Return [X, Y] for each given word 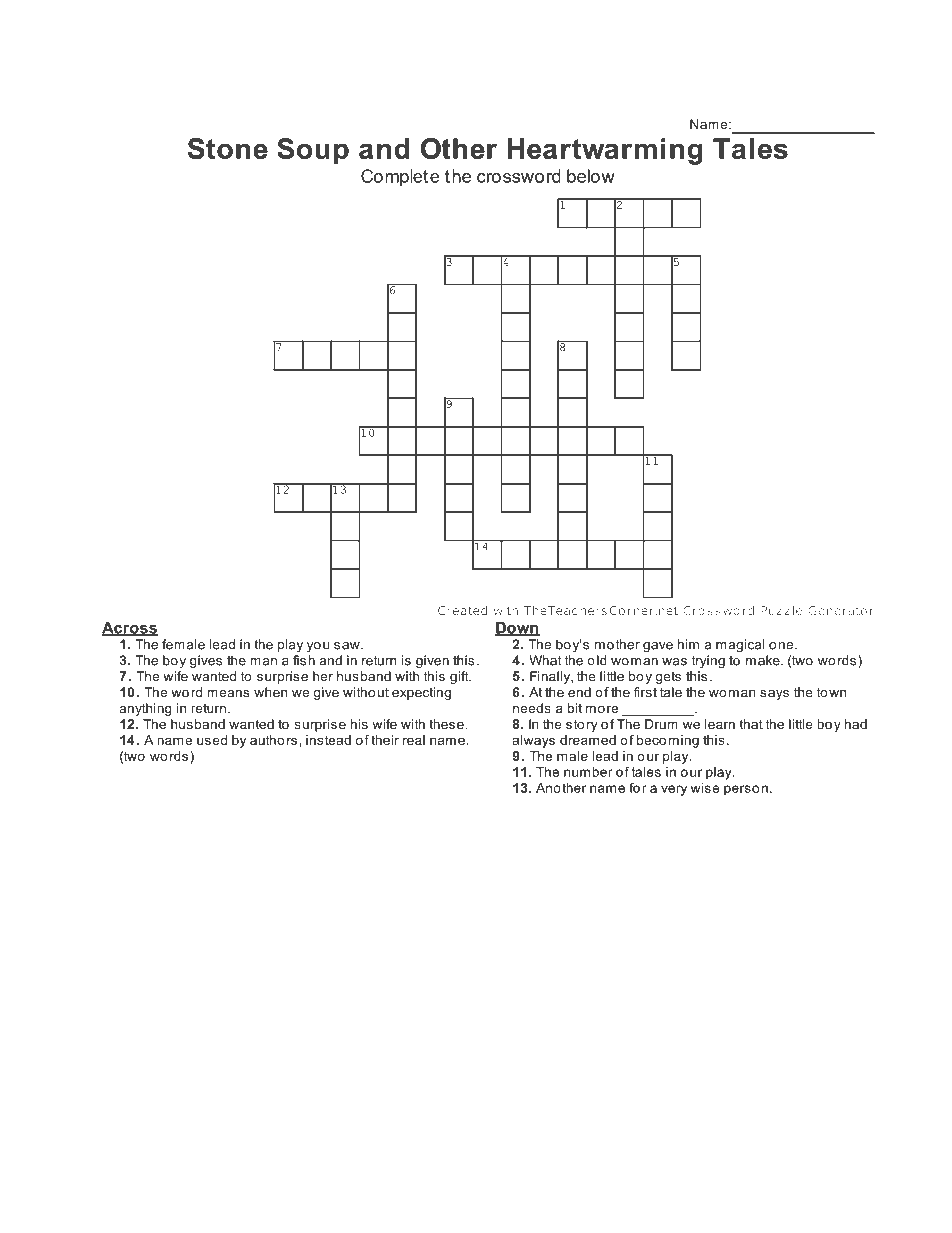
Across [130, 629]
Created [462, 610]
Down [517, 629]
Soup [313, 151]
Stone [228, 148]
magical [740, 645]
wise [705, 788]
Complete [400, 178]
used [212, 740]
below [591, 176]
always [534, 741]
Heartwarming [605, 151]
